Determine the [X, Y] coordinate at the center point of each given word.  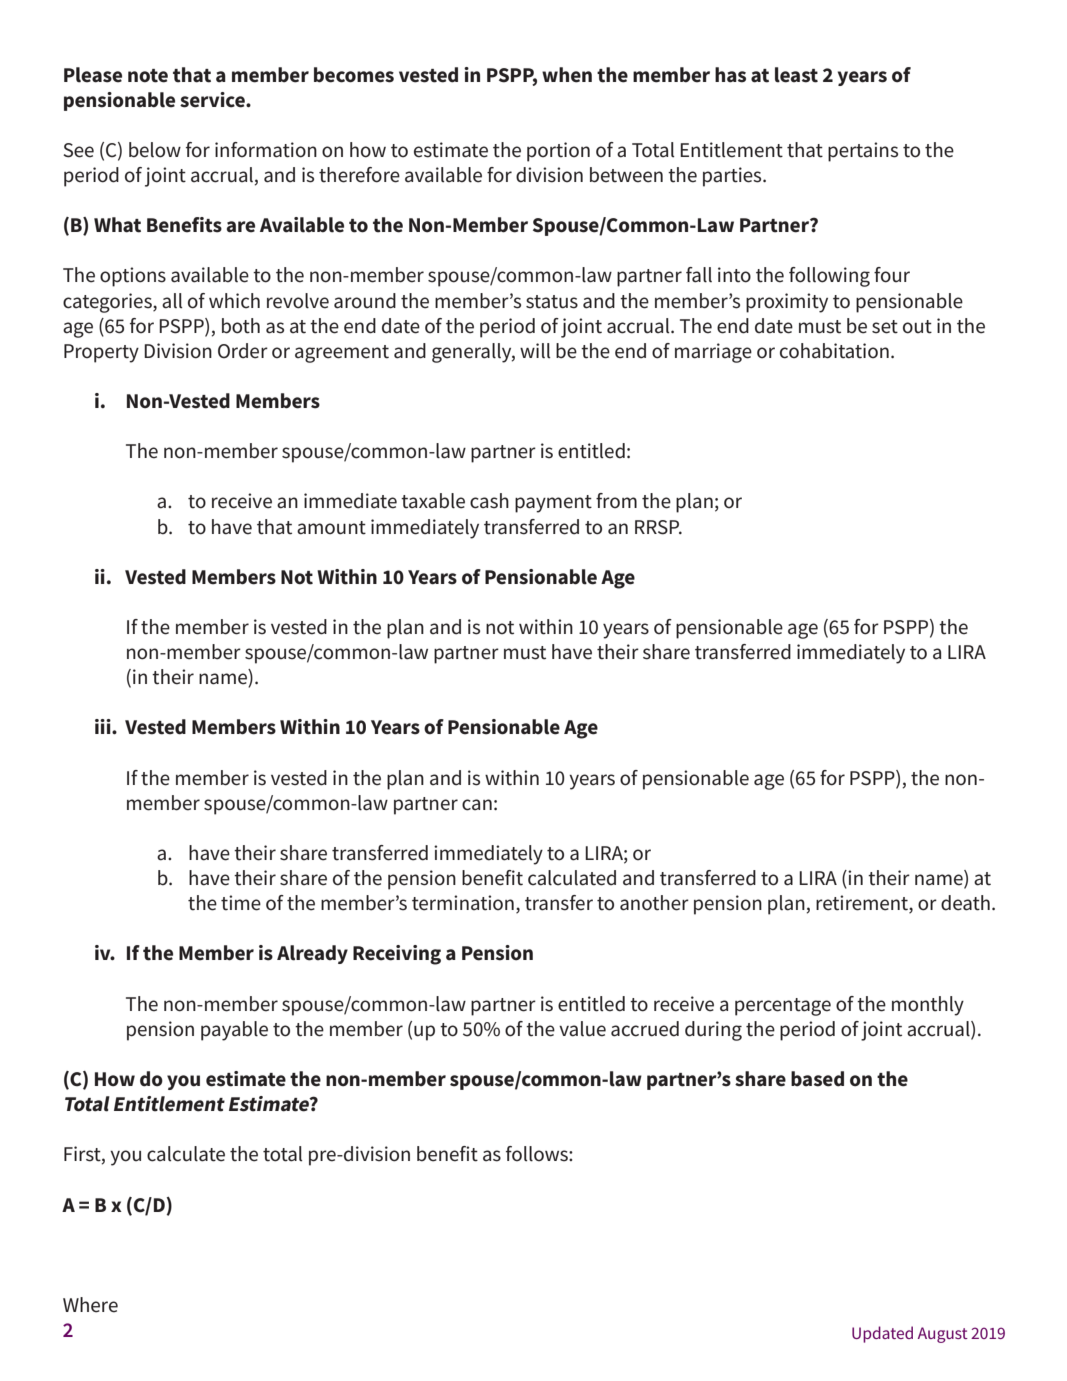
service [213, 100]
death [965, 903]
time [241, 903]
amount [331, 528]
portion [558, 152]
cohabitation [834, 351]
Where [90, 1305]
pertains [863, 152]
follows [538, 1154]
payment [553, 504]
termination [463, 903]
